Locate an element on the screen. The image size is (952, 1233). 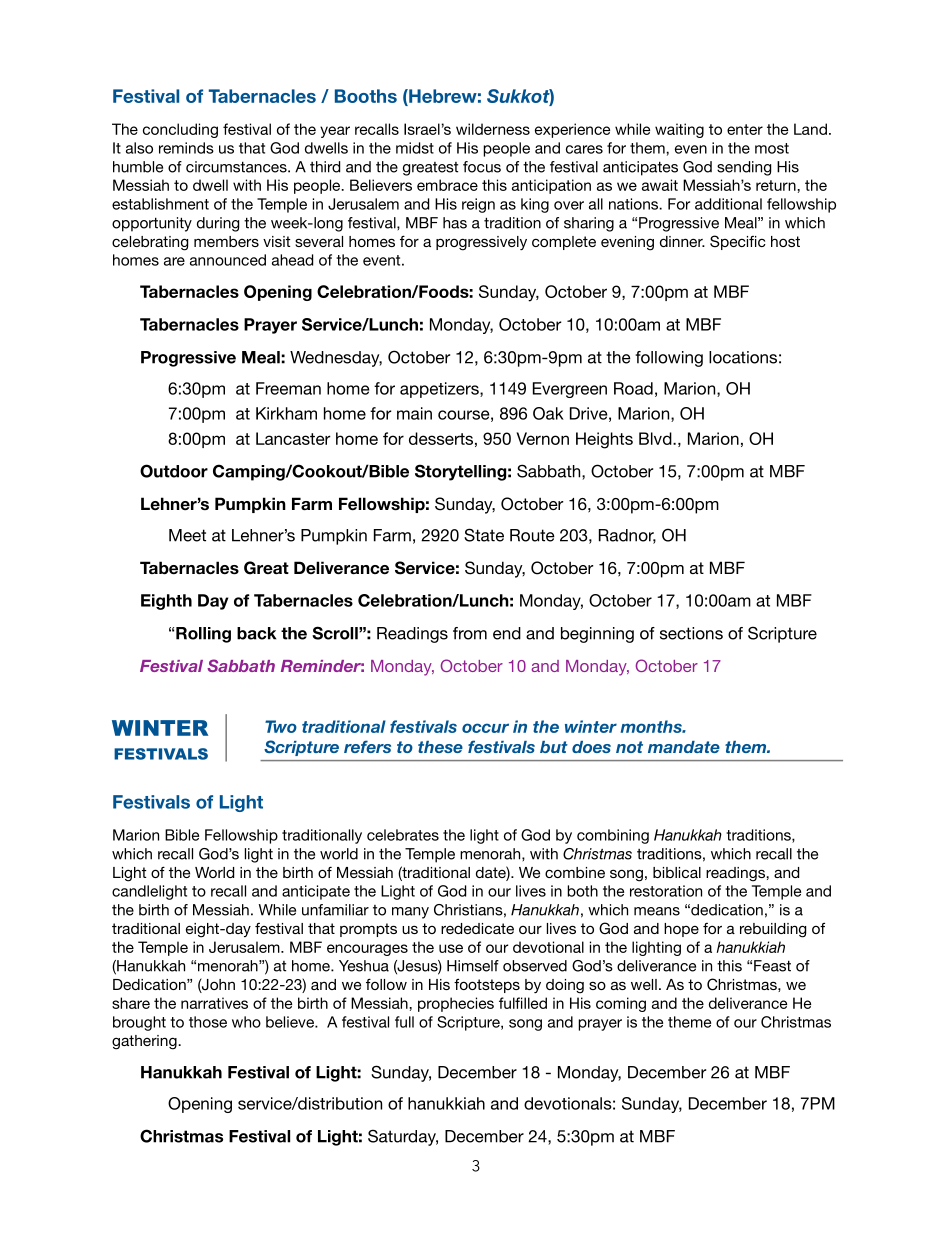
those is located at coordinates (208, 1022).
